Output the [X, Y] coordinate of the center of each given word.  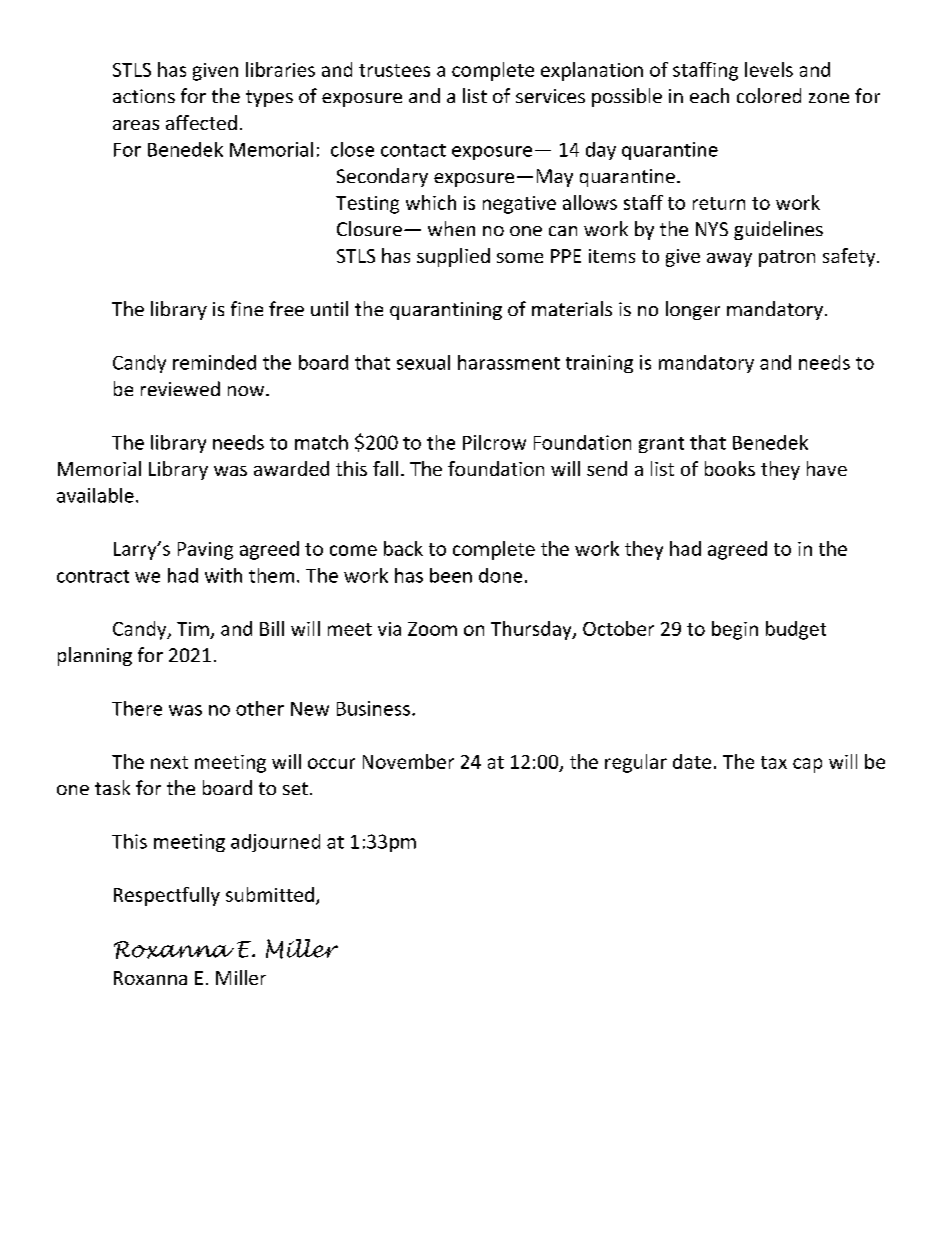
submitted [270, 894]
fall [385, 468]
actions [144, 96]
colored [769, 95]
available [95, 495]
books [730, 468]
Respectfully [167, 896]
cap [807, 765]
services [550, 96]
